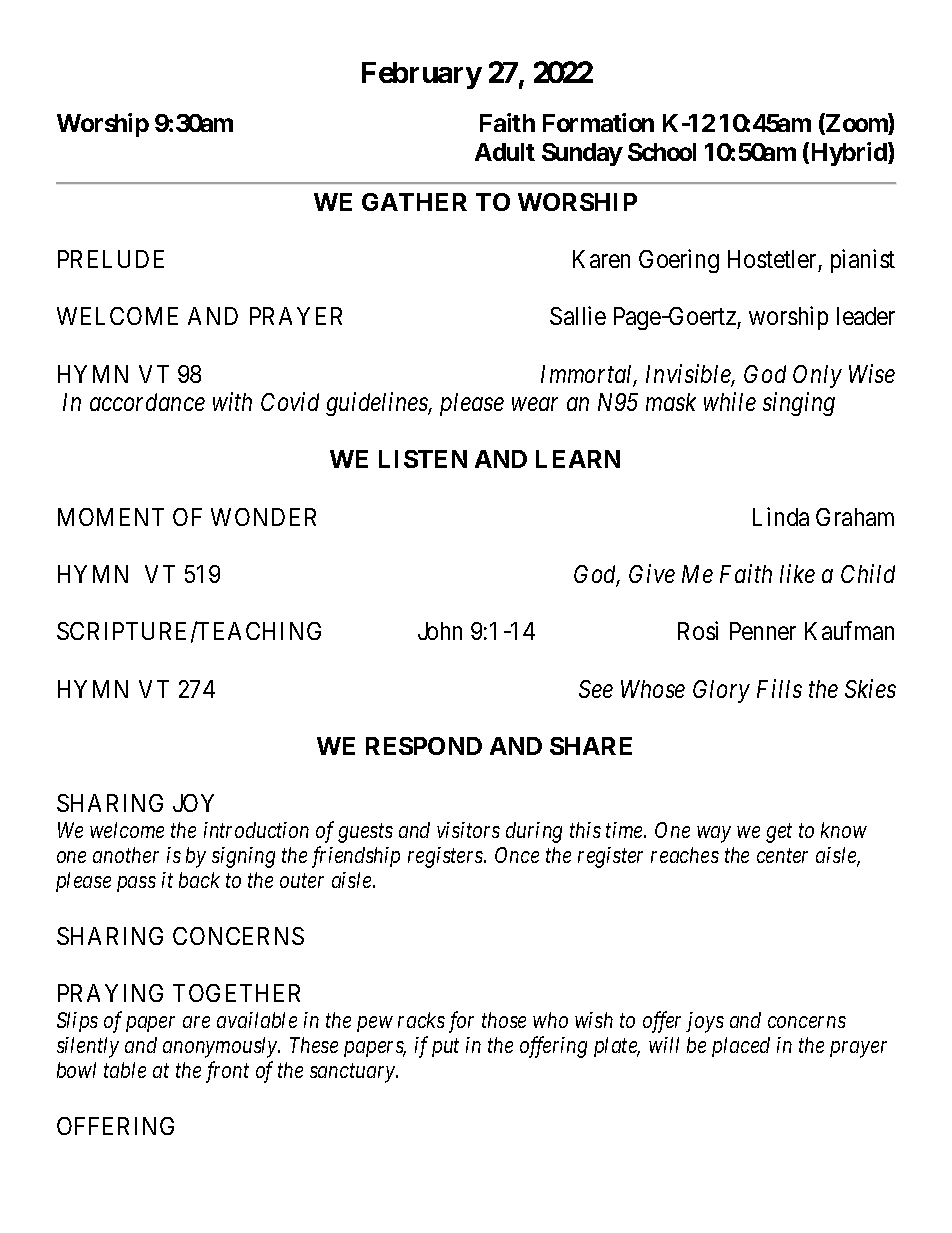 The image size is (952, 1233). What do you see at coordinates (111, 259) in the screenshot?
I see `PRELUDE` at bounding box center [111, 259].
